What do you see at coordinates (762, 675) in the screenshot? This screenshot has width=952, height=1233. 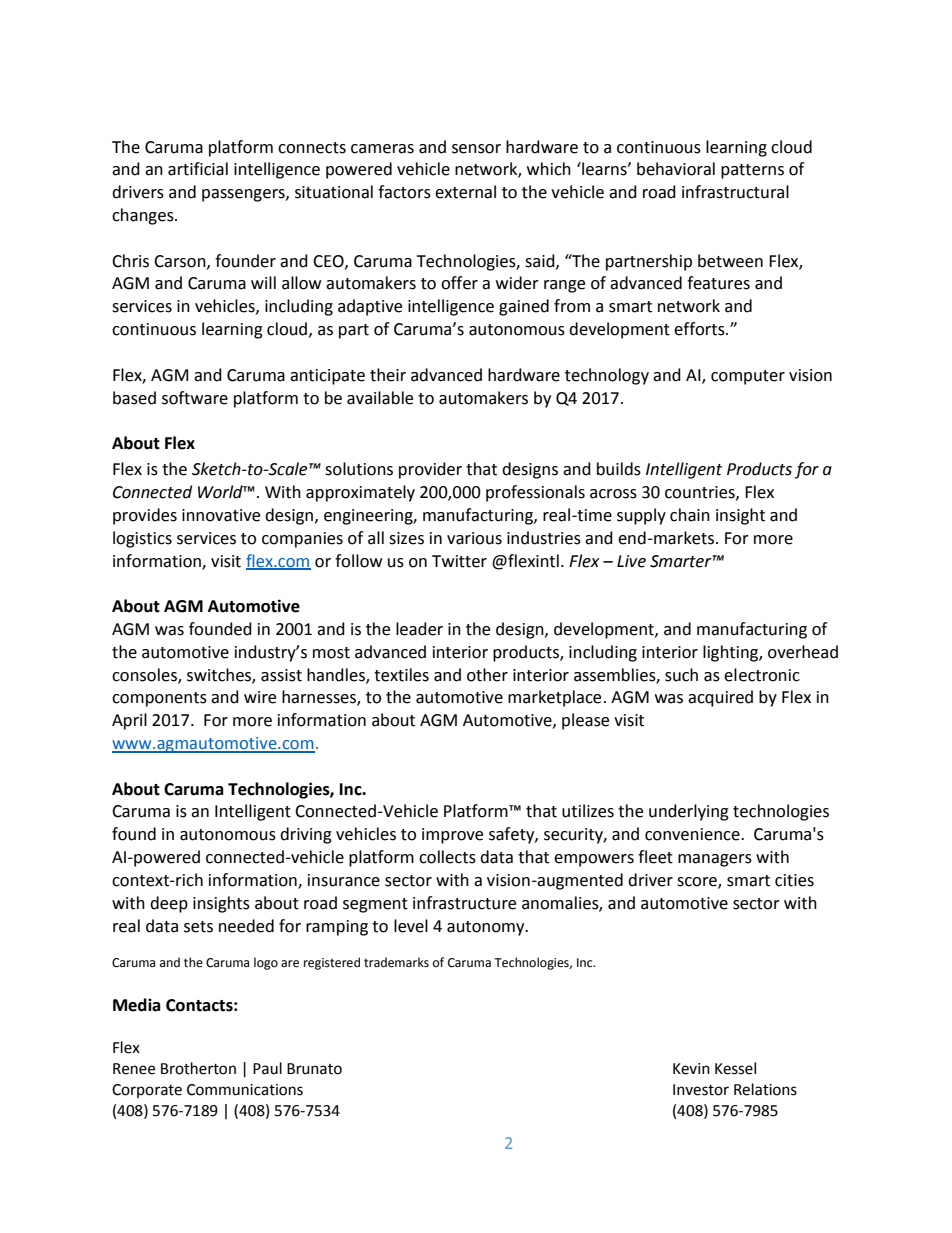 I see `electronic` at bounding box center [762, 675].
